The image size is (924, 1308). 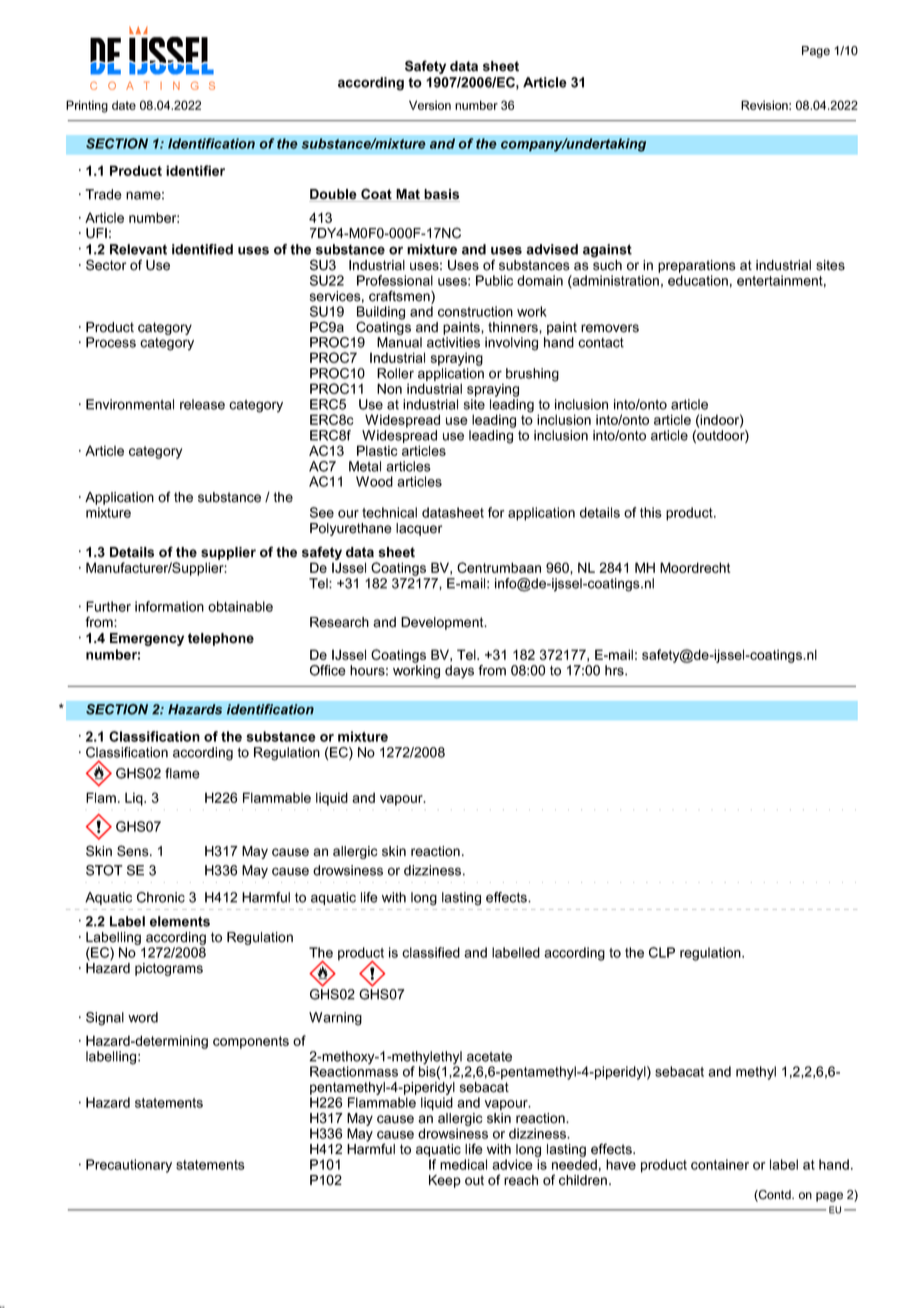 What do you see at coordinates (443, 623) in the page?
I see `Development` at bounding box center [443, 623].
